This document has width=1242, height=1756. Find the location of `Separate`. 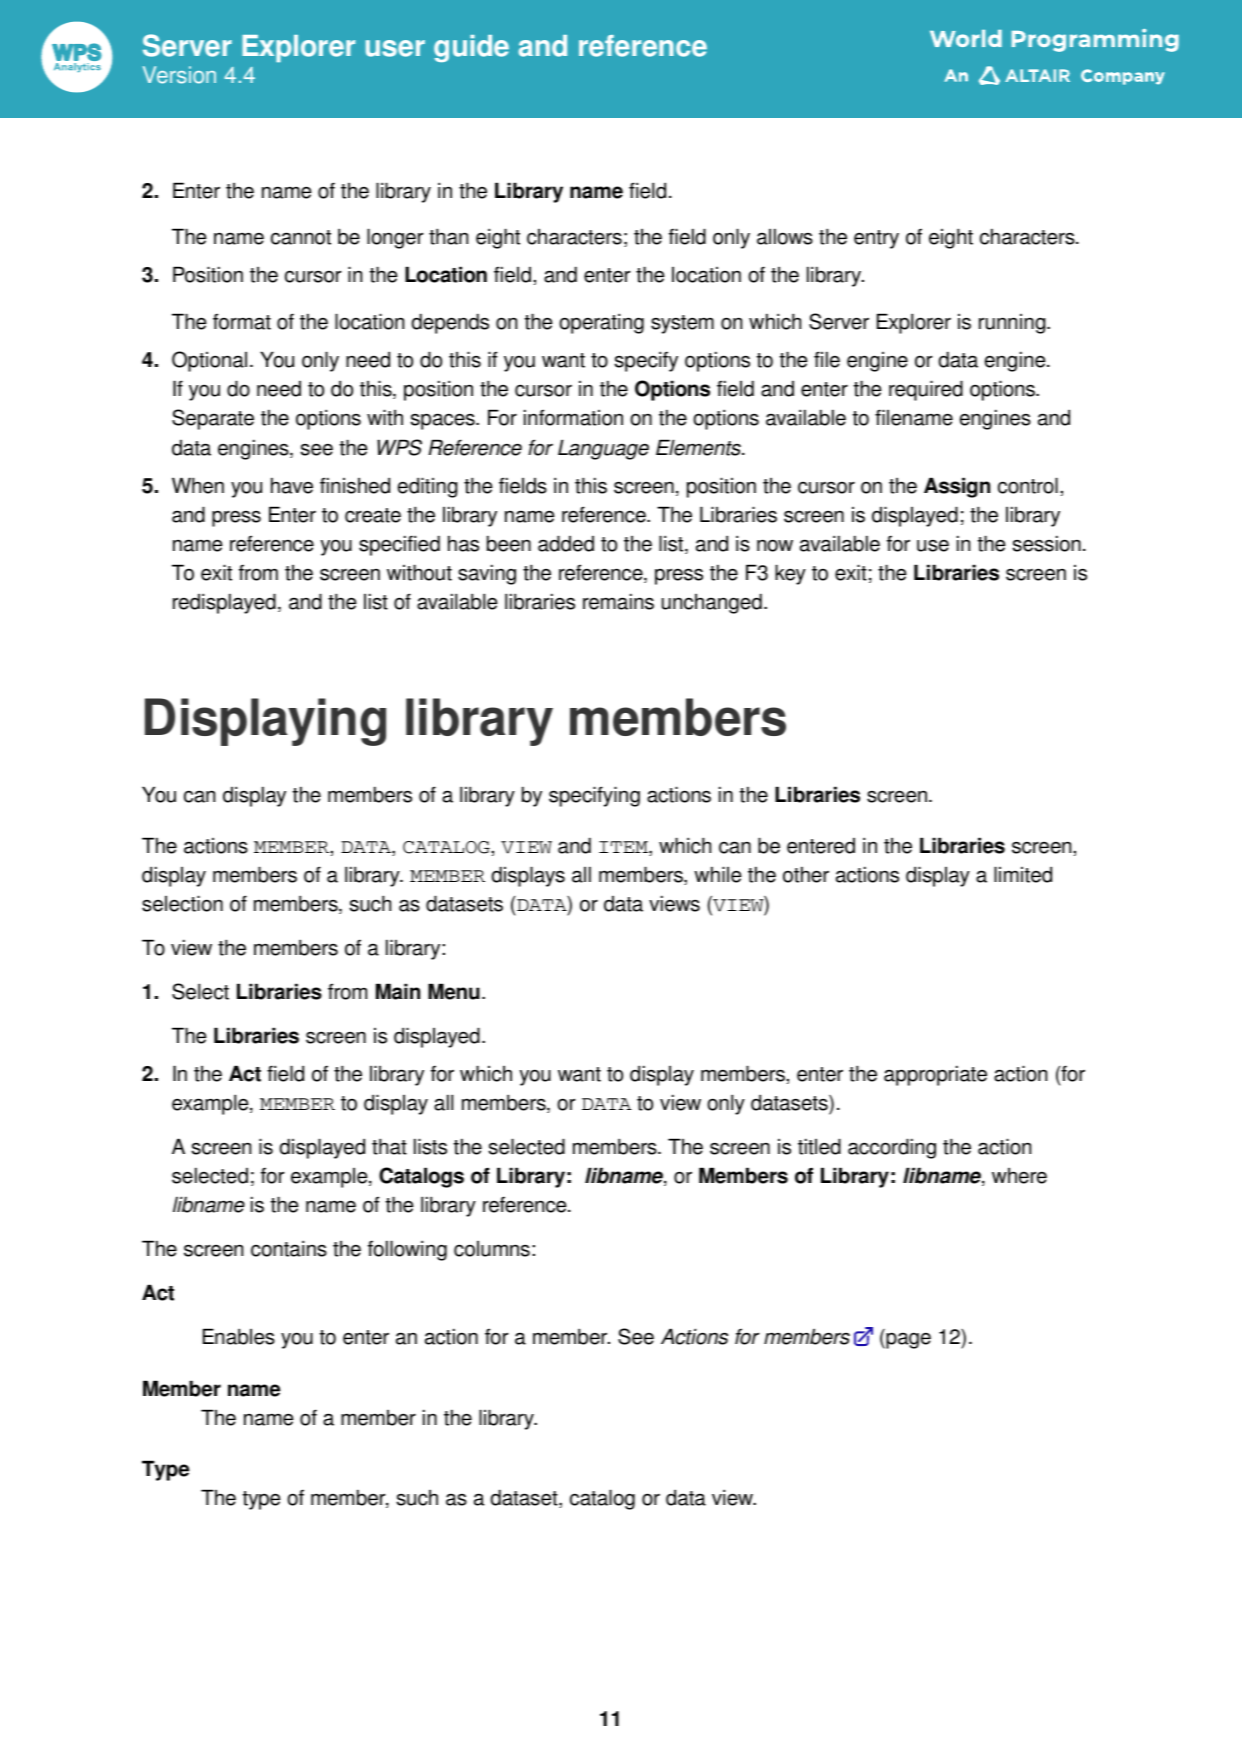

Separate is located at coordinates (213, 419).
